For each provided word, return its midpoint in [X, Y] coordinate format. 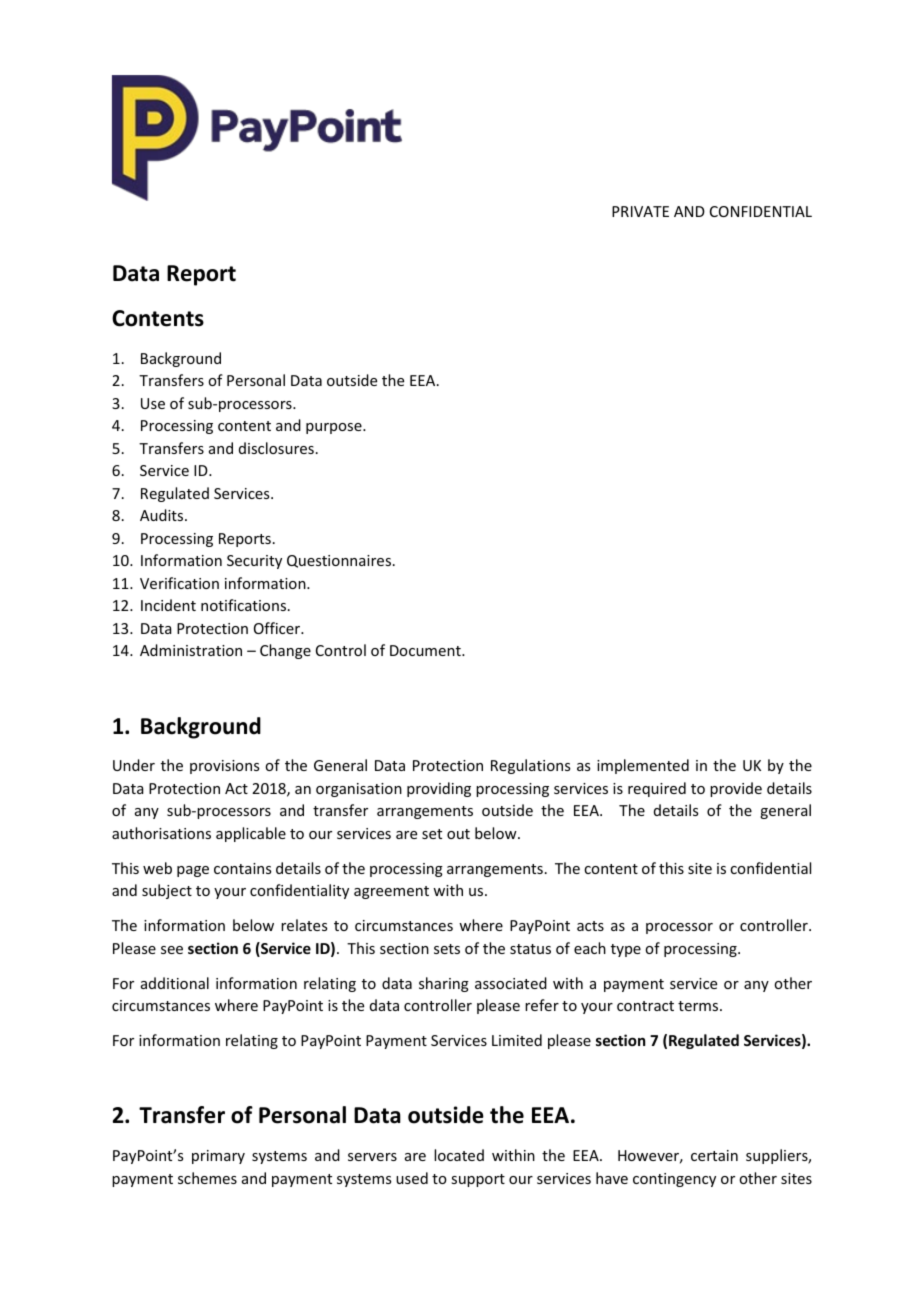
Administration [191, 650]
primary [218, 1157]
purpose [335, 428]
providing [439, 789]
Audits [163, 515]
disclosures [276, 448]
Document [426, 650]
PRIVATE [640, 211]
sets [447, 949]
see [172, 950]
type [626, 950]
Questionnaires [340, 561]
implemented [643, 766]
